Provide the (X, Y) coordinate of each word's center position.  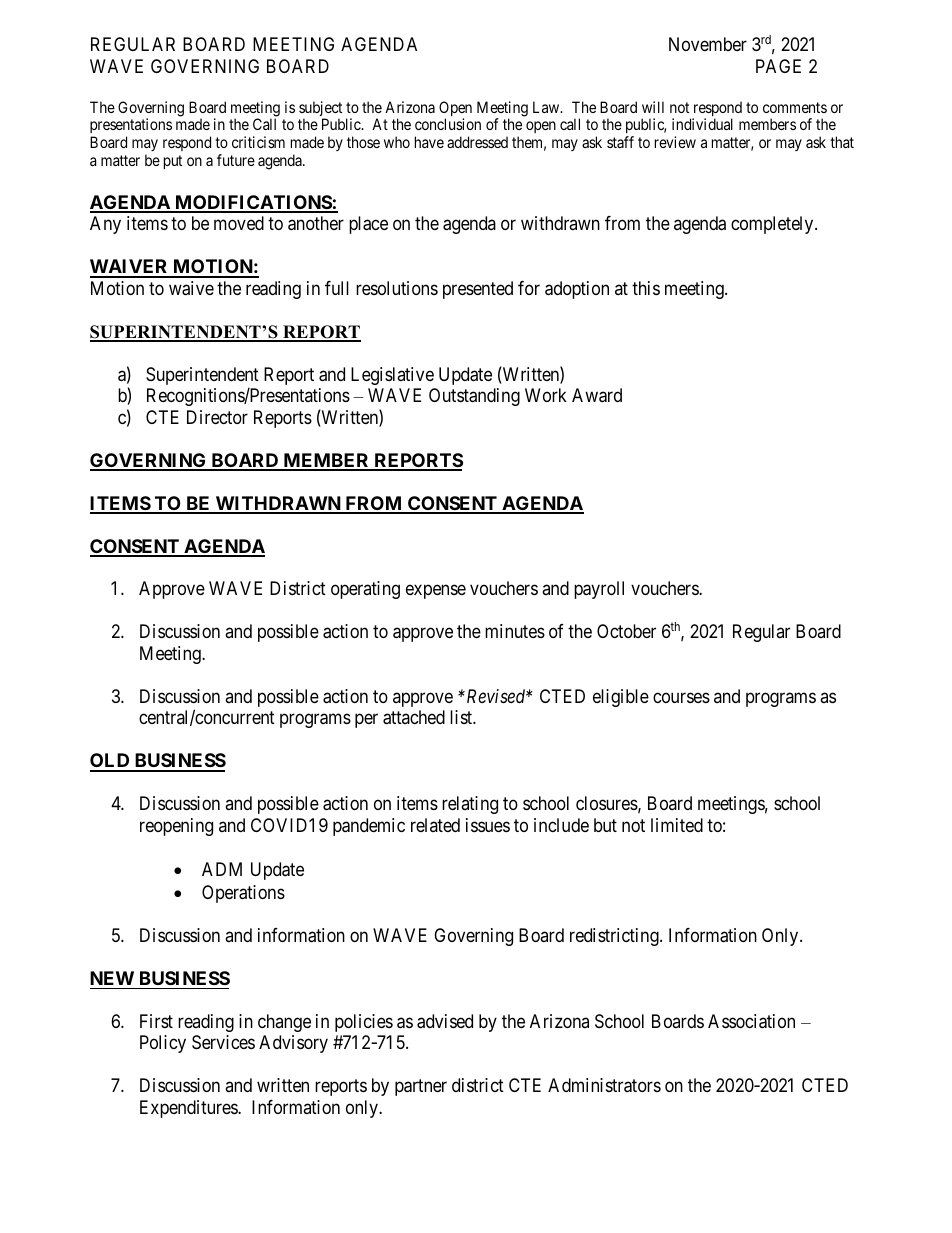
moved (239, 223)
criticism (258, 142)
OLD (111, 762)
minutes (515, 631)
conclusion (448, 124)
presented (478, 290)
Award (597, 395)
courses (681, 697)
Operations (243, 894)
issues (488, 825)
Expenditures (189, 1109)
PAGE (778, 66)
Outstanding (474, 397)
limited (677, 825)
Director (217, 417)
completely (773, 225)
